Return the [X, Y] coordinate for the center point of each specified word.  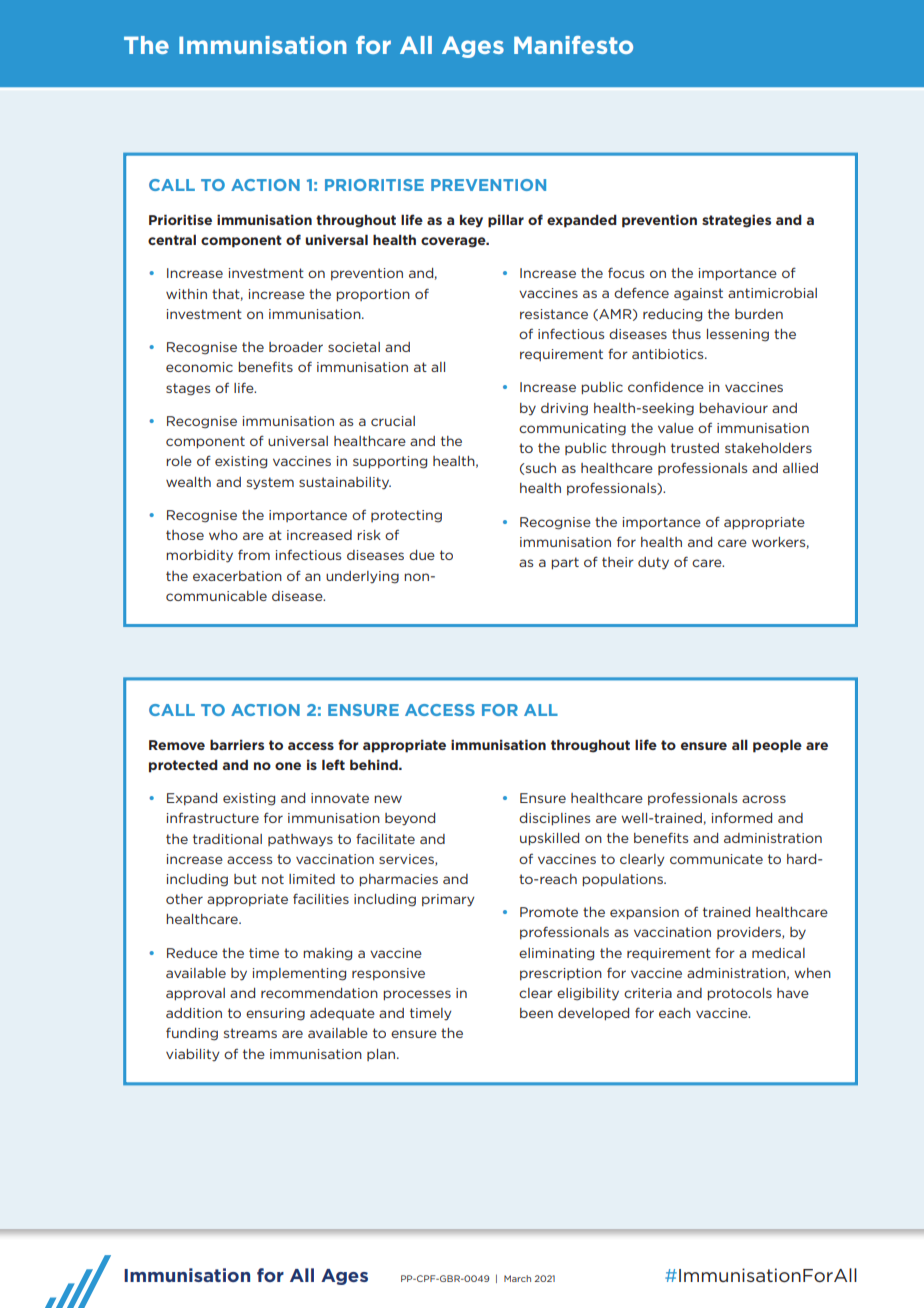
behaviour [733, 408]
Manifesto [573, 45]
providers [750, 933]
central [172, 239]
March [517, 1278]
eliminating [556, 954]
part [565, 563]
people [777, 746]
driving [564, 409]
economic [199, 367]
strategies [736, 221]
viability [193, 1055]
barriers [237, 744]
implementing [299, 974]
